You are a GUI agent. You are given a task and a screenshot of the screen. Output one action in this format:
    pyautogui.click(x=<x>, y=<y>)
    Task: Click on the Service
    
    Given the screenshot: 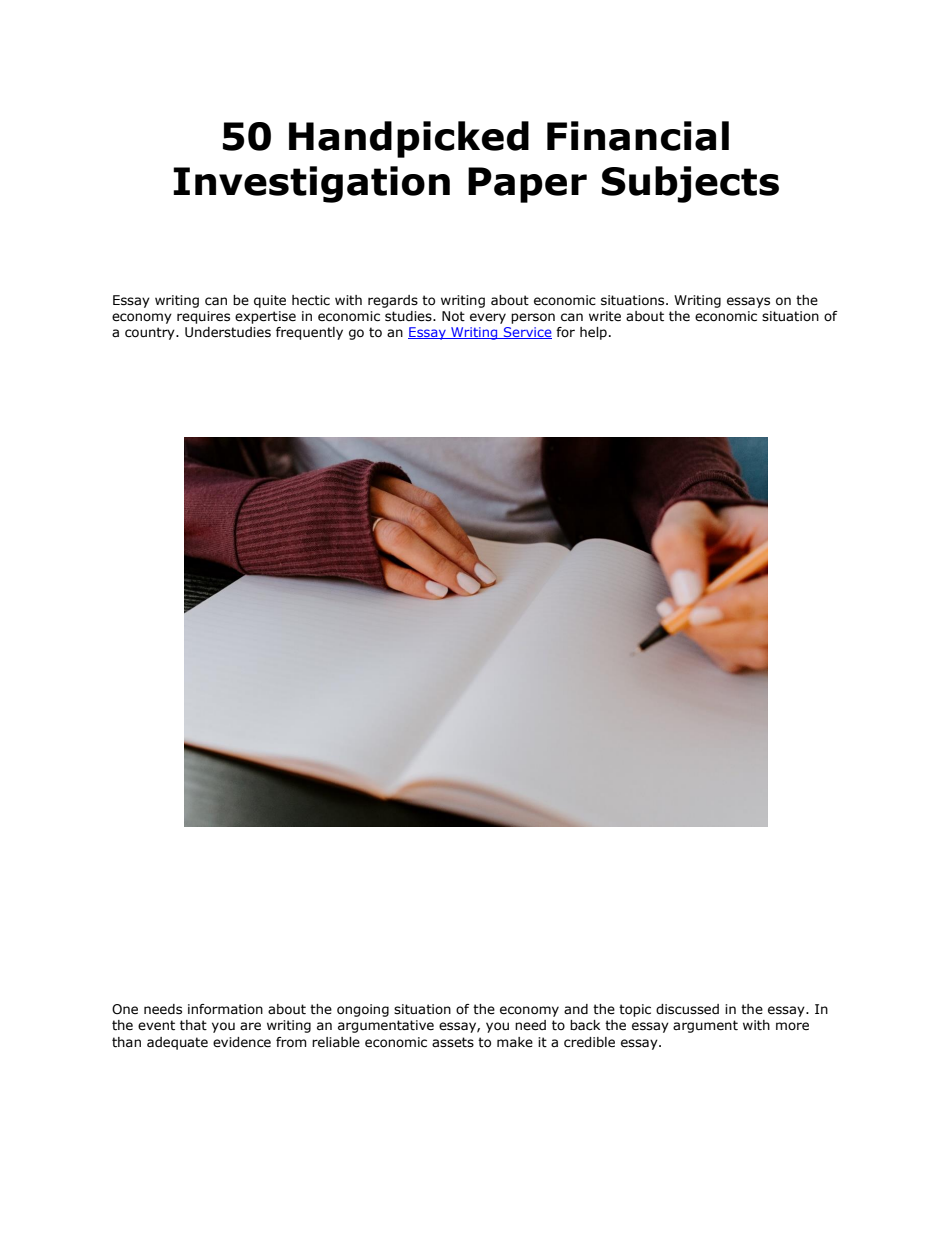 What is the action you would take?
    pyautogui.click(x=527, y=333)
